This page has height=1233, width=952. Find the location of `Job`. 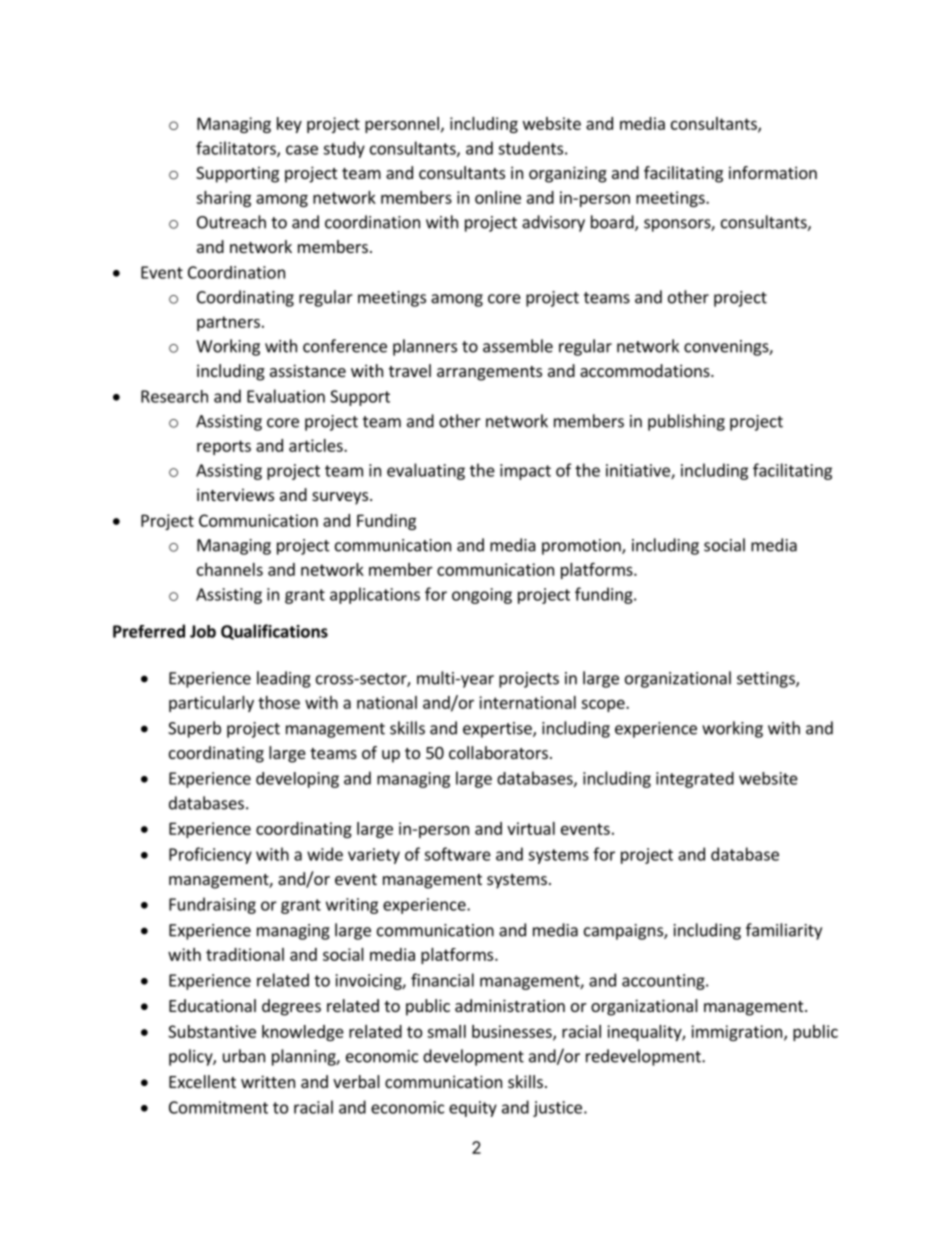

Job is located at coordinates (203, 631).
